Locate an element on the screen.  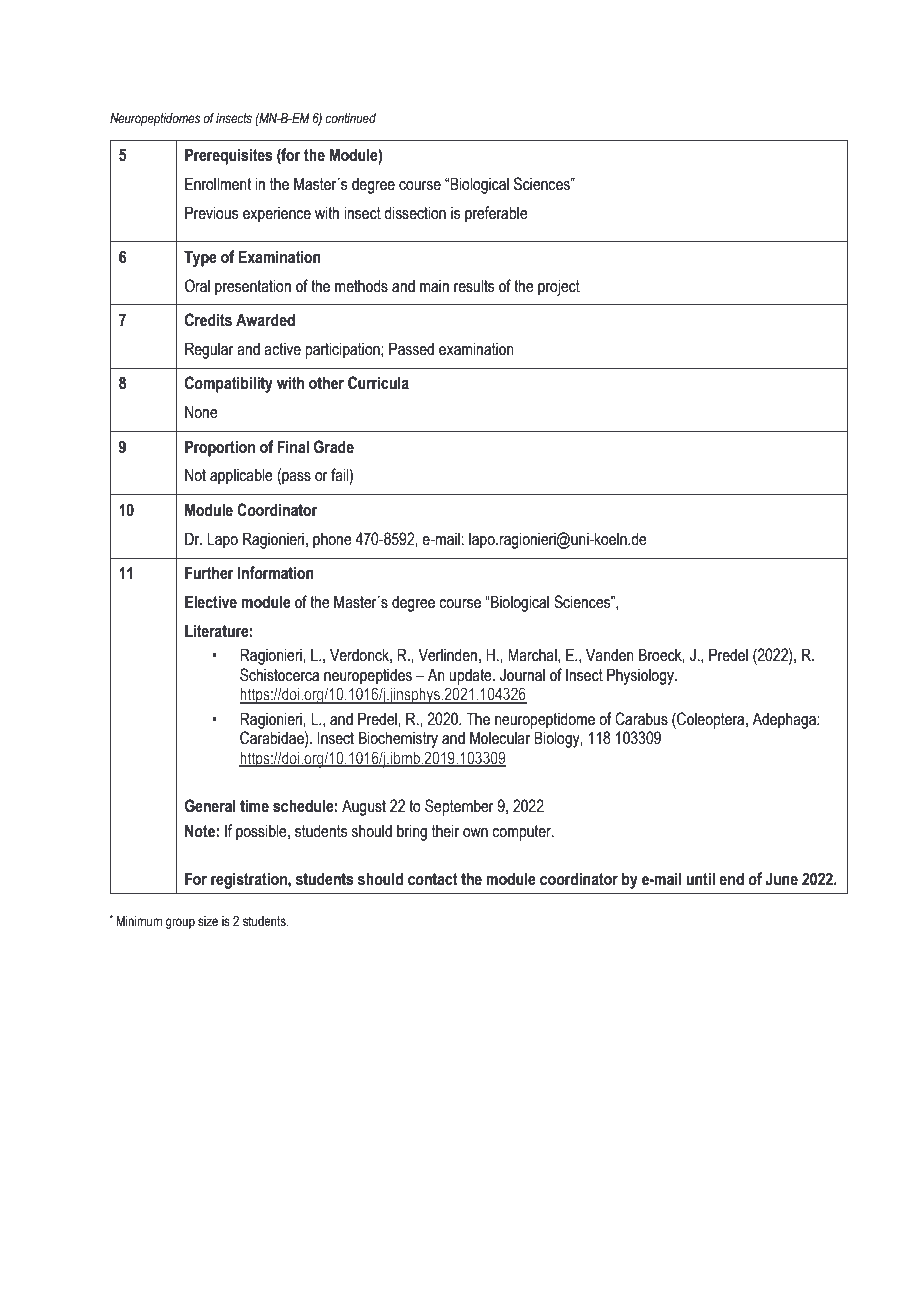
Elective is located at coordinates (211, 602).
